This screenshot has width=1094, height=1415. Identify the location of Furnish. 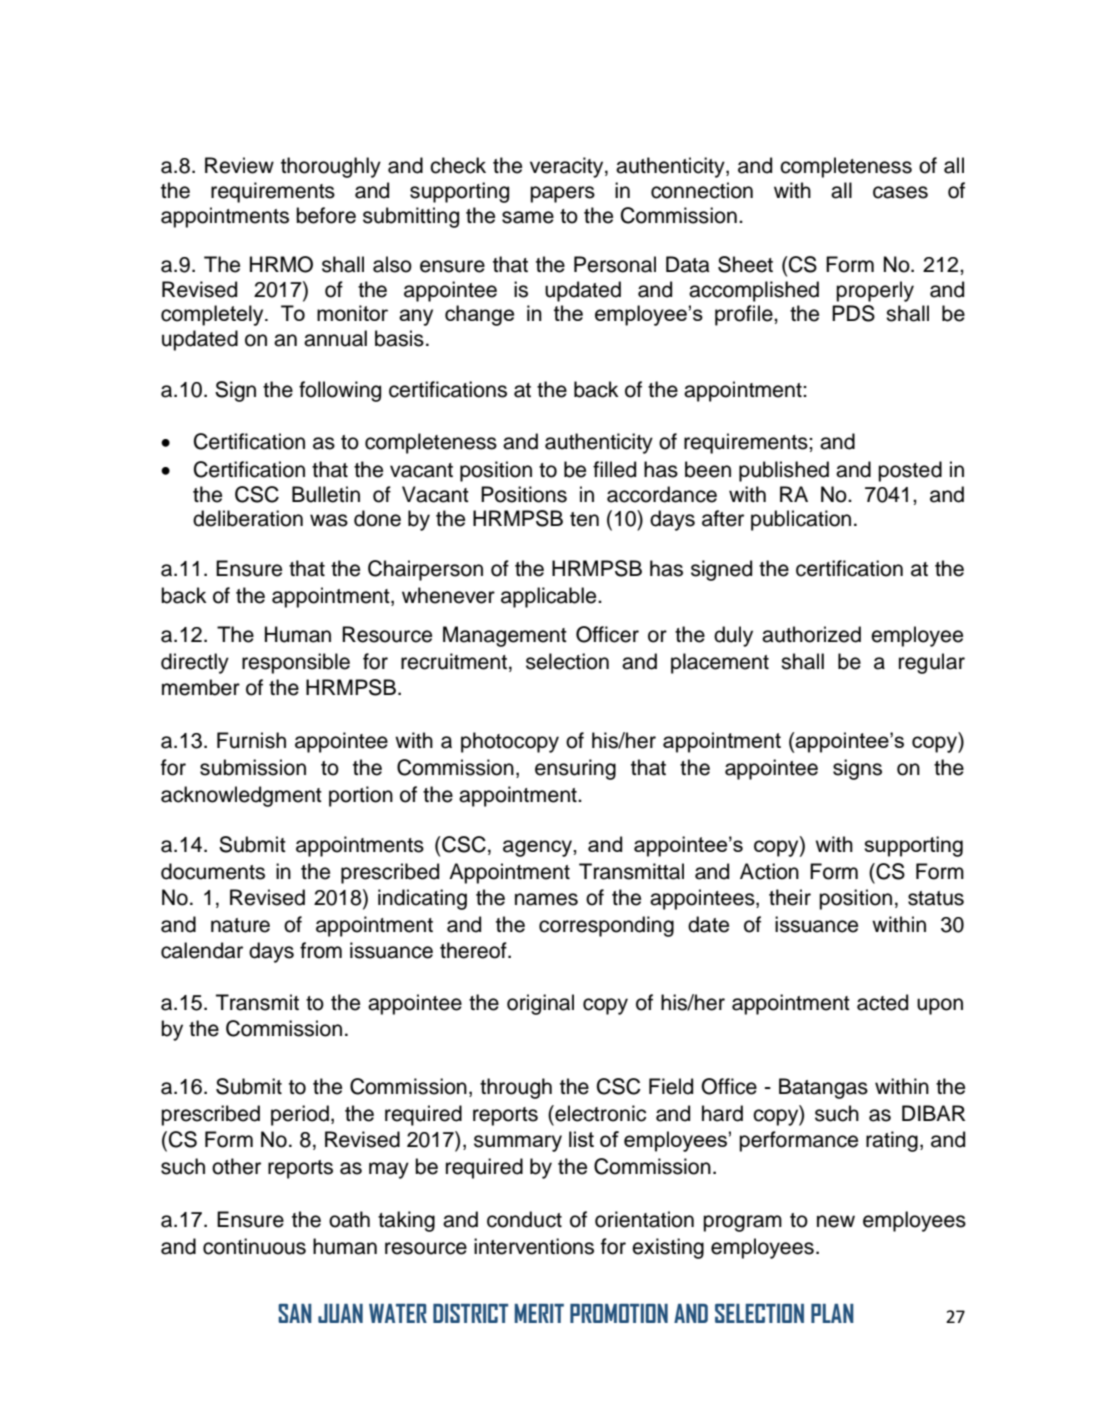
(251, 740).
